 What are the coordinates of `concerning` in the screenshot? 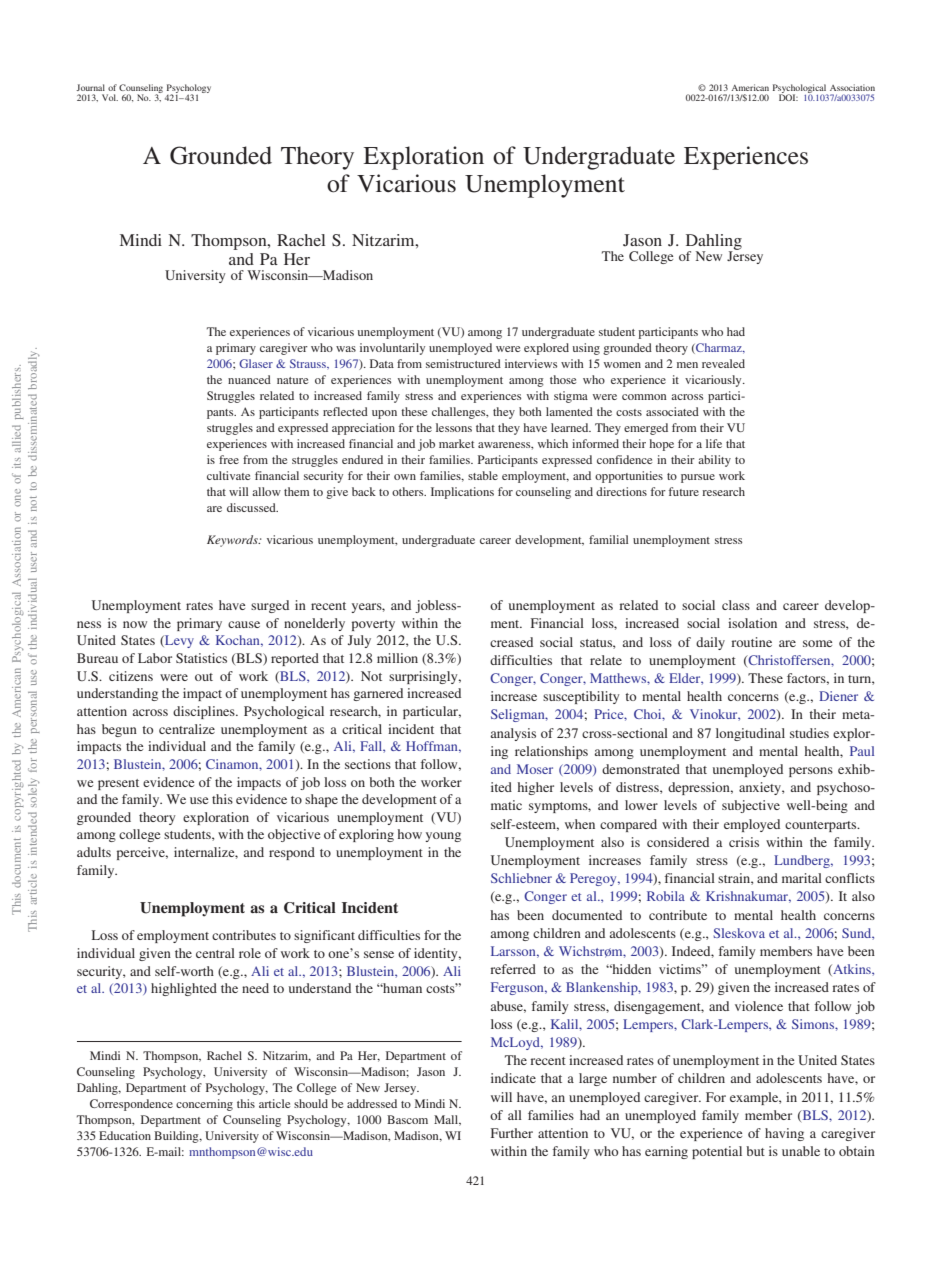 It's located at (204, 1105).
